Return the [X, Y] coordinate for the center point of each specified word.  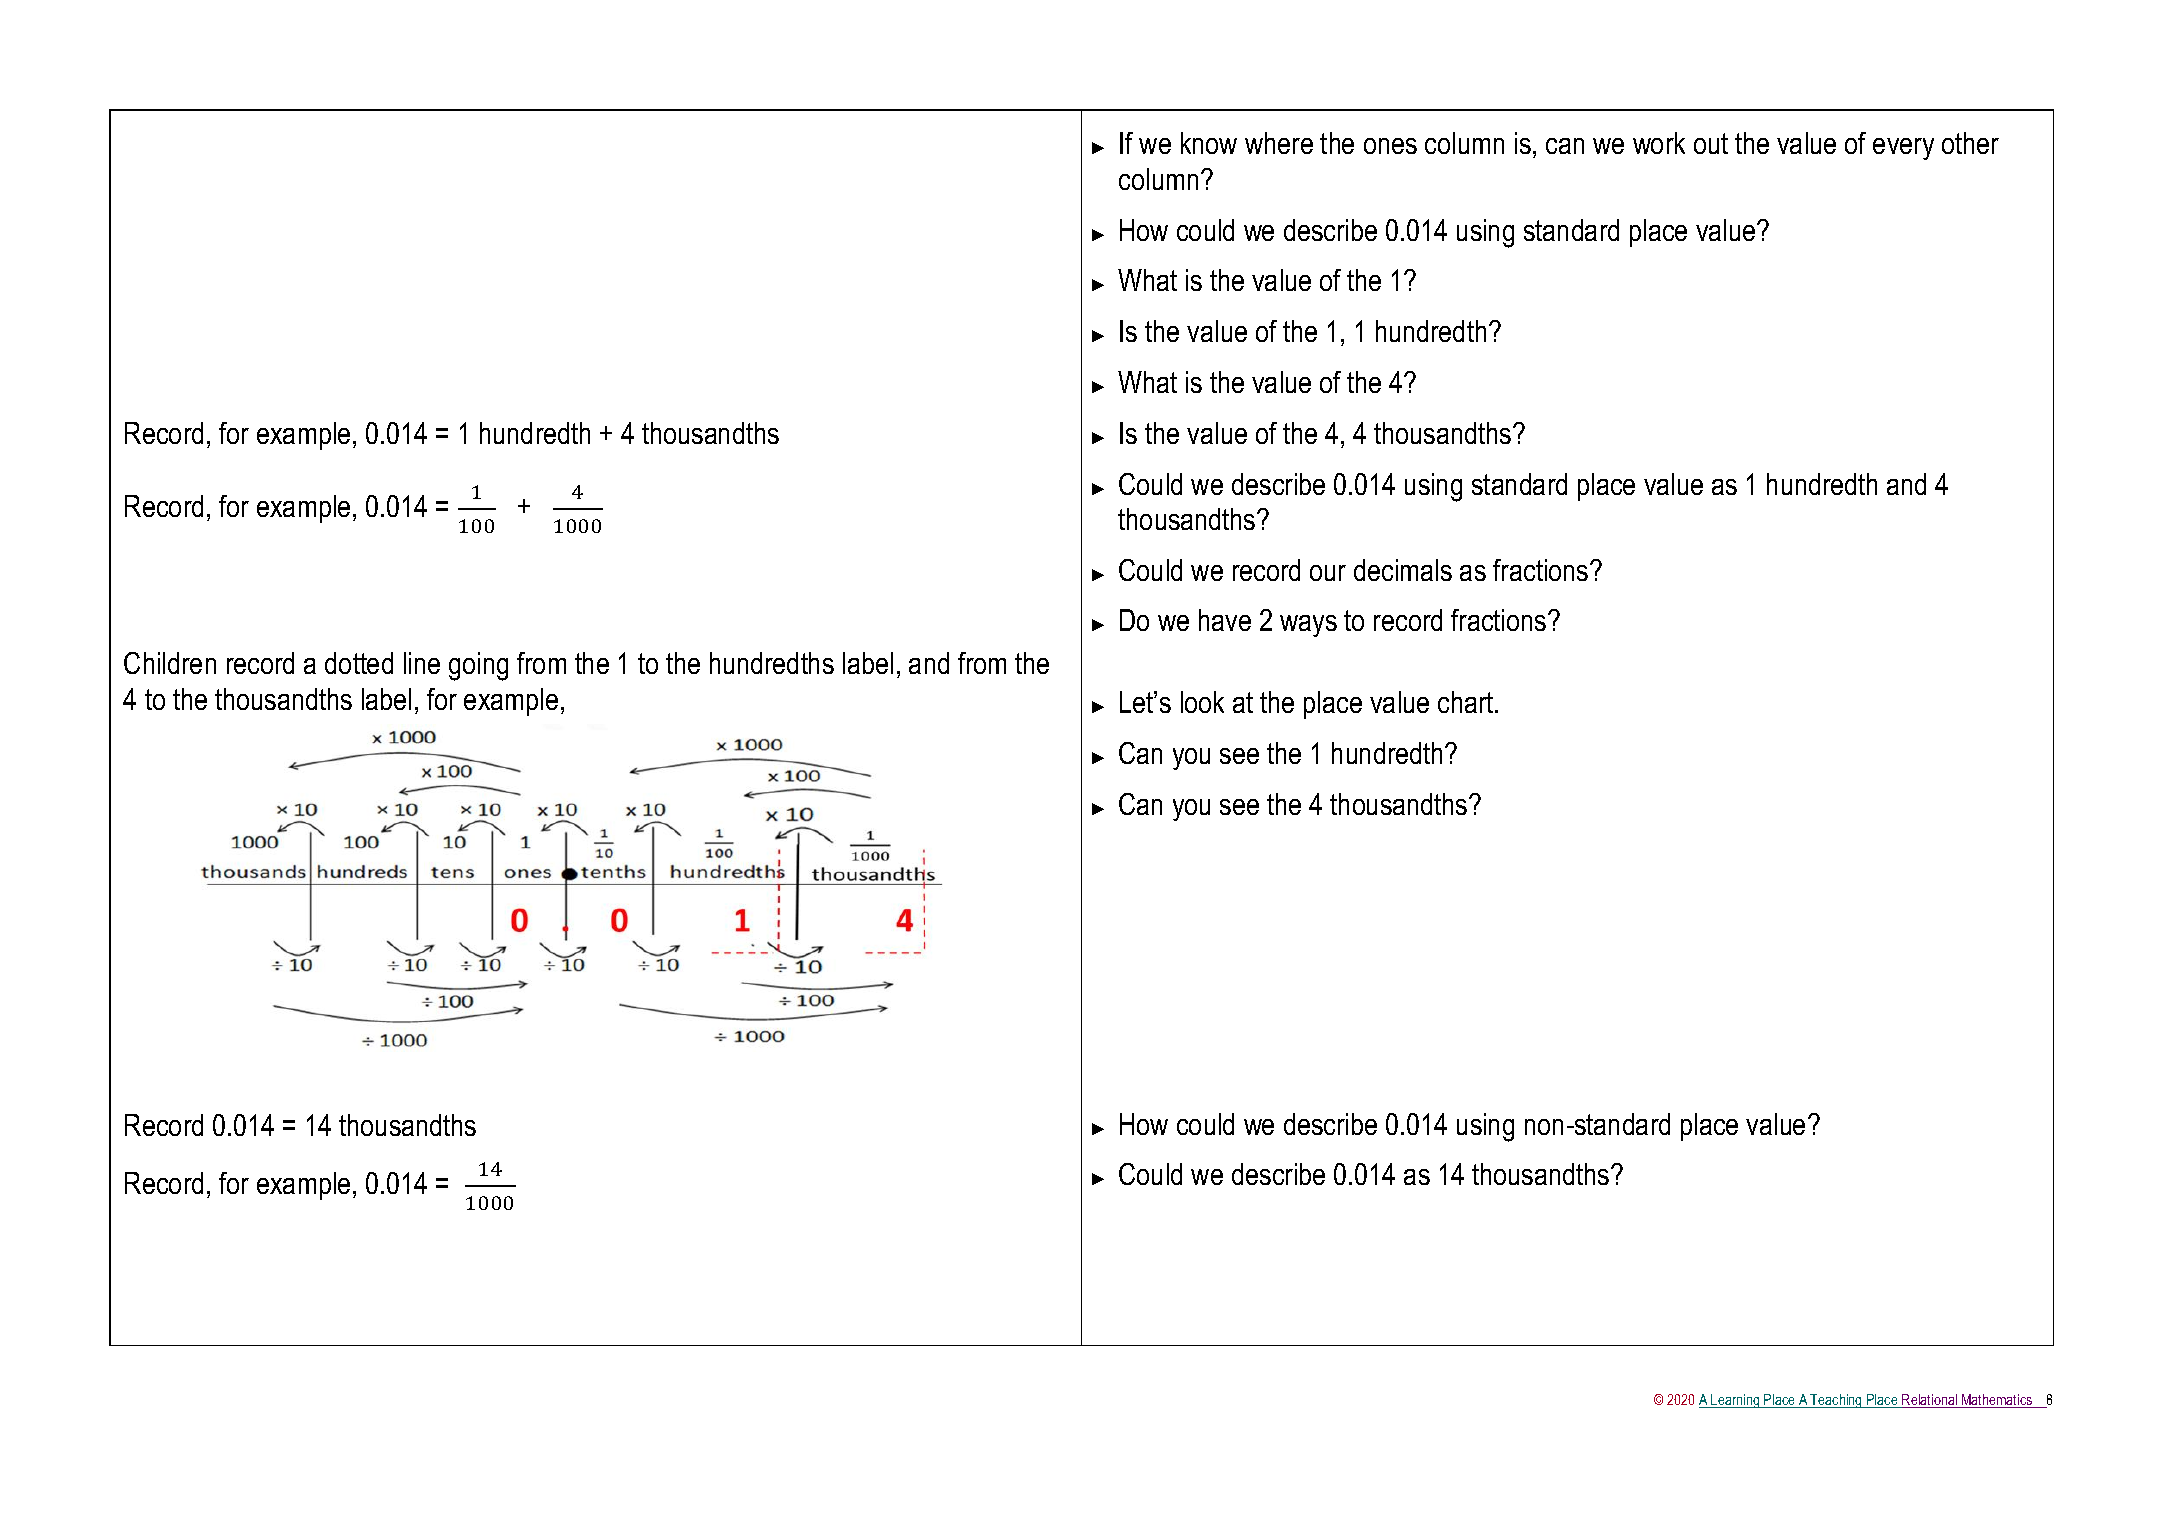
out [1711, 143]
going [478, 666]
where [1279, 143]
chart [1467, 702]
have [1225, 620]
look [1202, 702]
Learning [1735, 1401]
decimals [1403, 570]
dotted [359, 663]
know [1209, 143]
